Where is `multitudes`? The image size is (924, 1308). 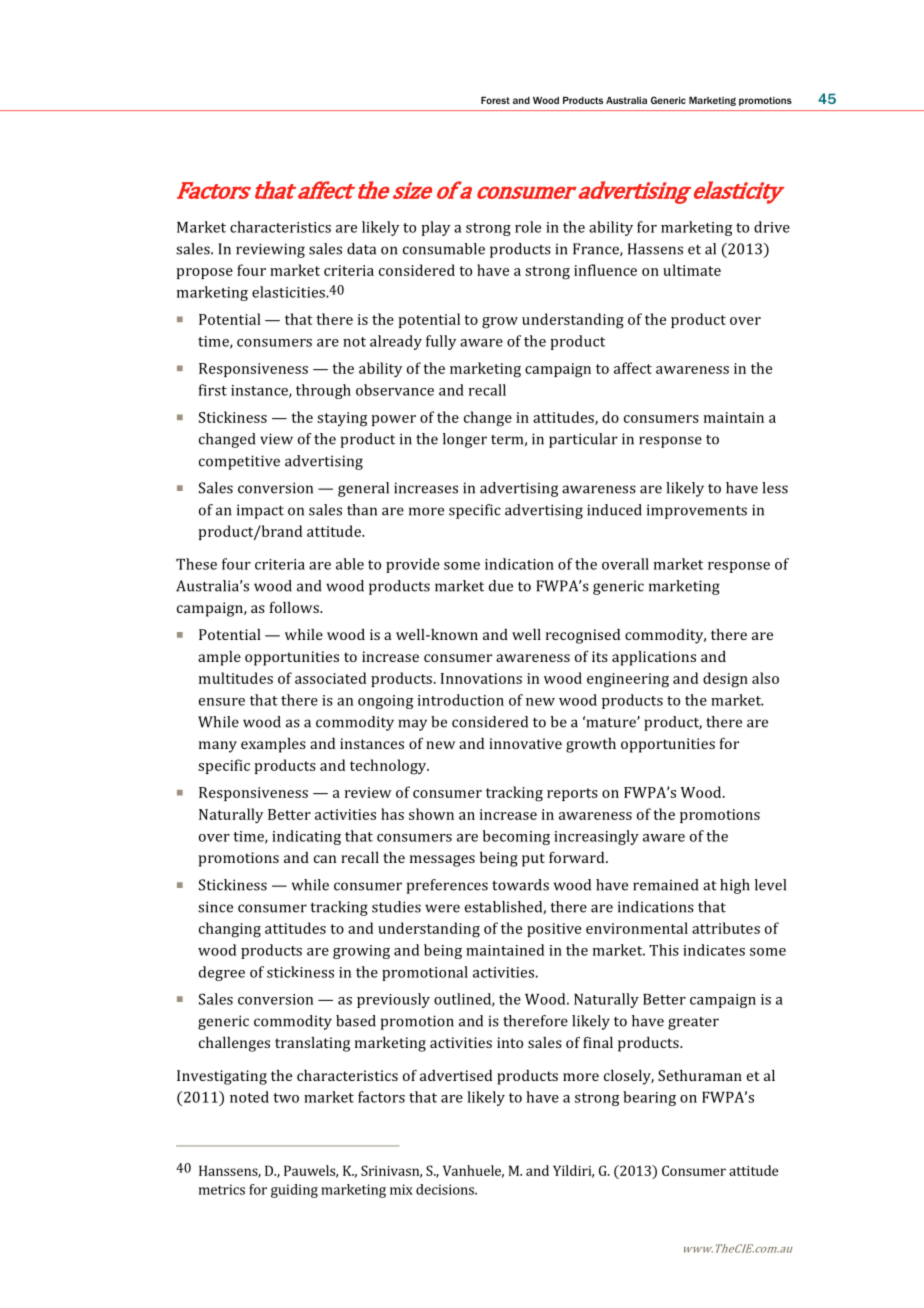
multitudes is located at coordinates (236, 678).
